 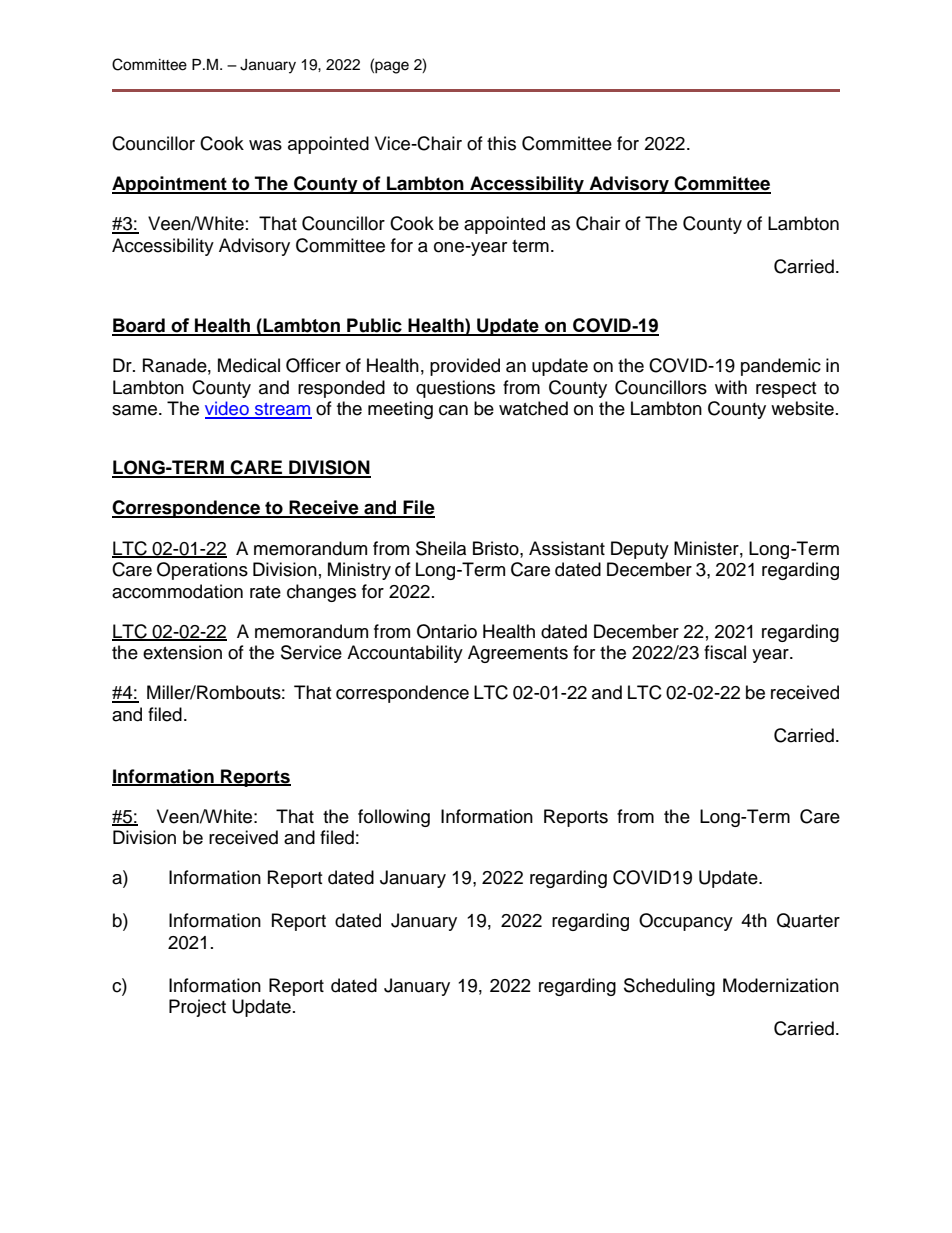 What do you see at coordinates (170, 185) in the page?
I see `Appointment` at bounding box center [170, 185].
